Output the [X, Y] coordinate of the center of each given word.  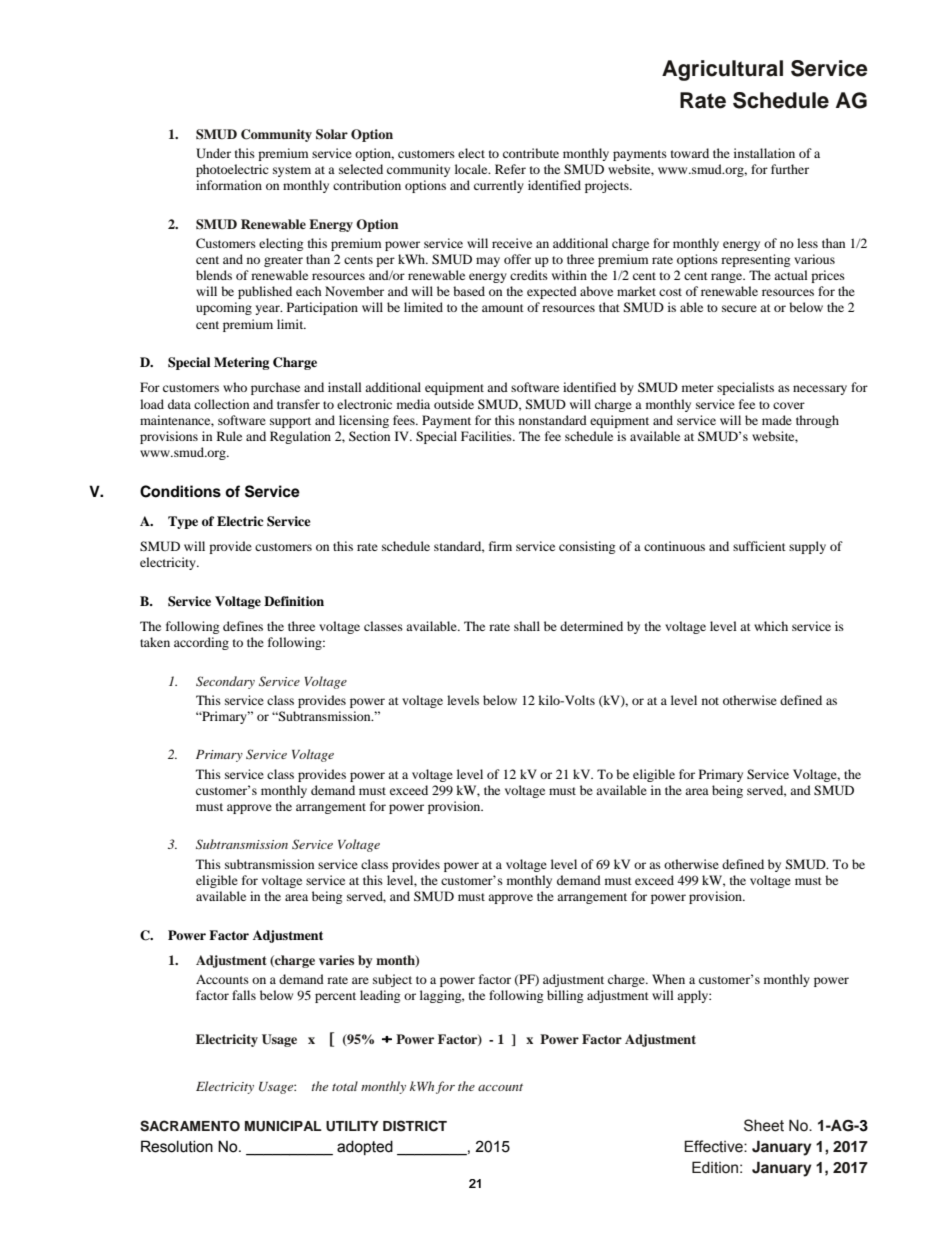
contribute [531, 153]
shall [527, 626]
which [771, 626]
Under [213, 153]
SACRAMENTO [190, 1126]
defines [243, 626]
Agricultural [722, 70]
